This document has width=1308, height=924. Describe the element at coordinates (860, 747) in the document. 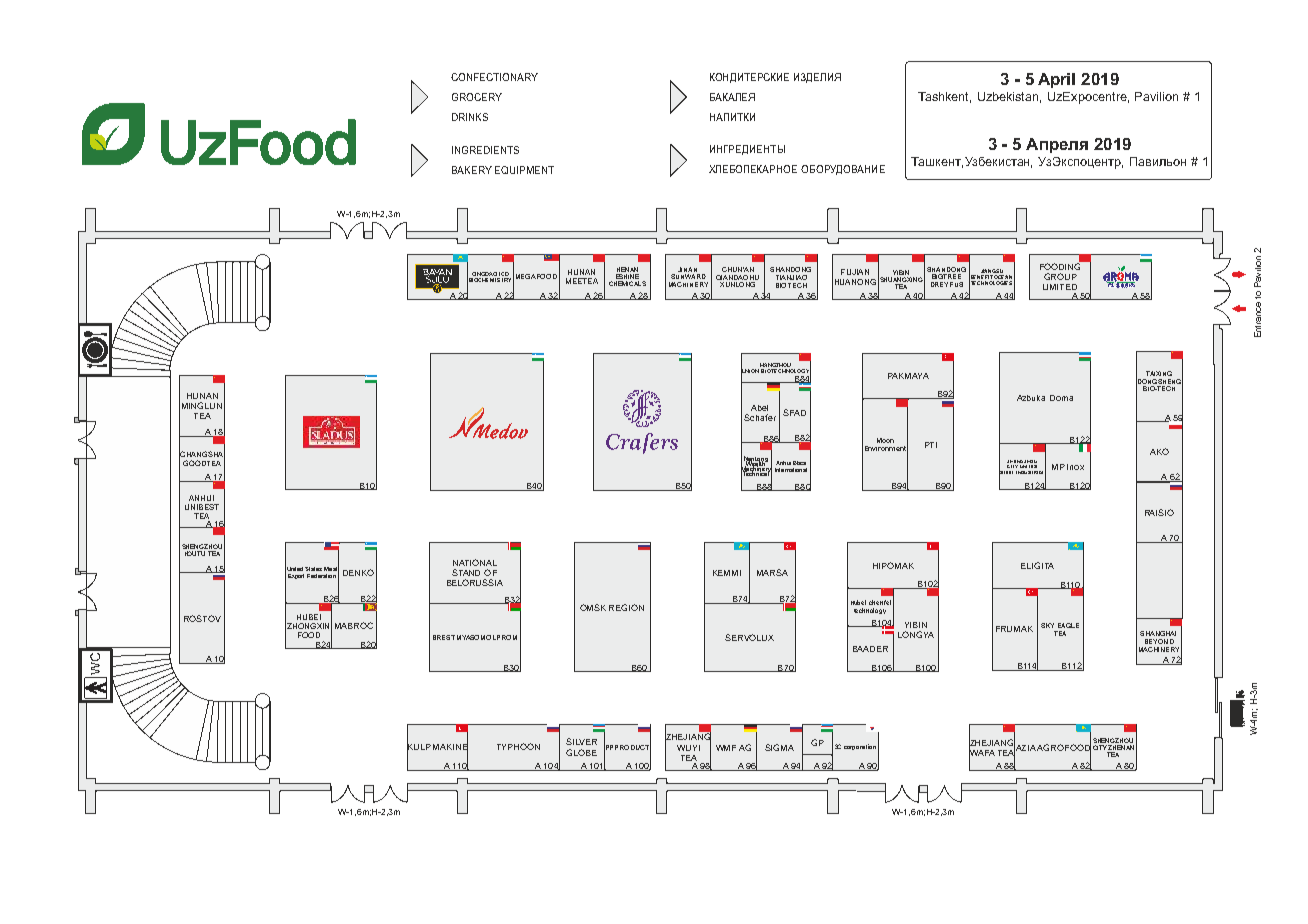

I see `corporation` at that location.
